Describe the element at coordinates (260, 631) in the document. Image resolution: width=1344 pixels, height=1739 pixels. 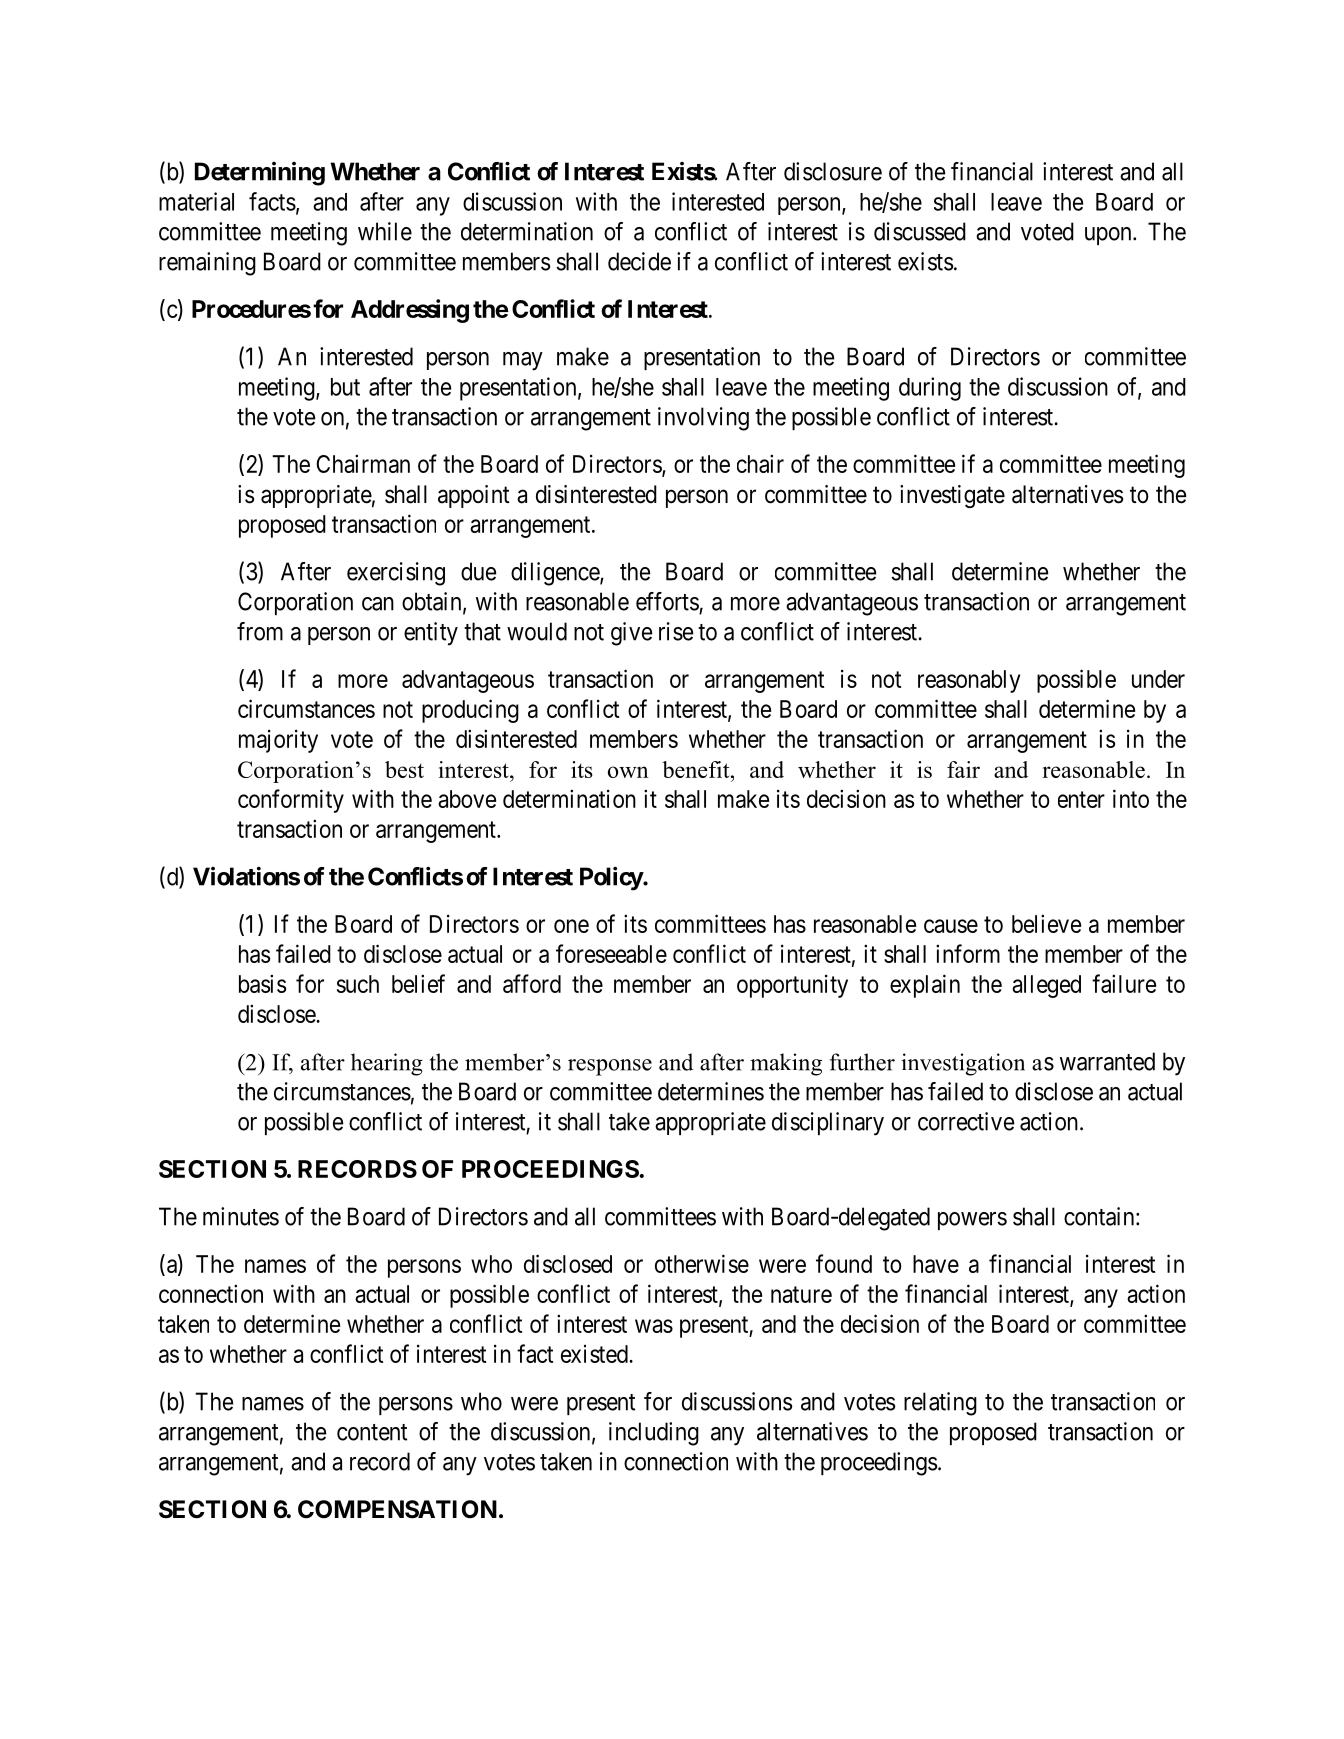
I see `from` at that location.
